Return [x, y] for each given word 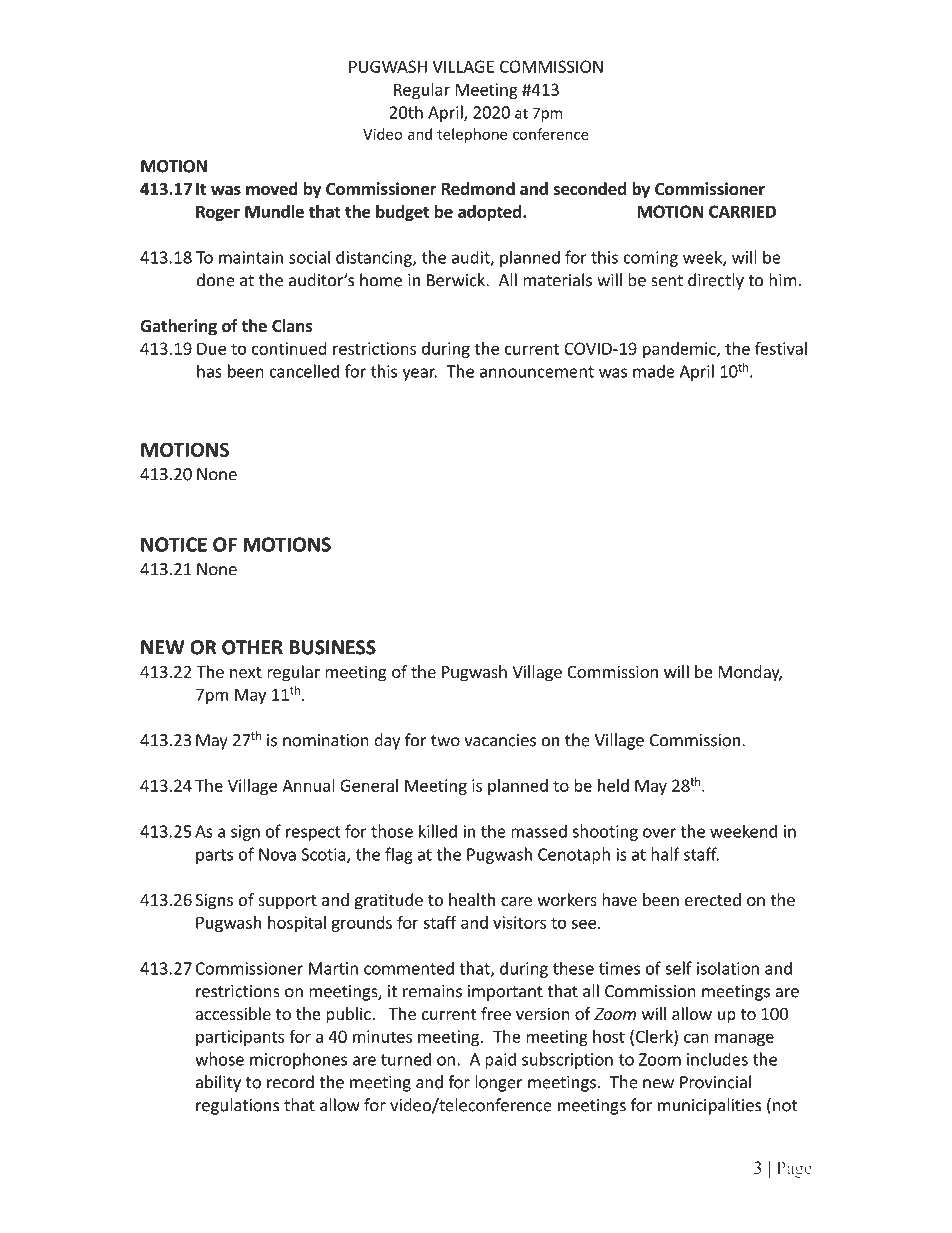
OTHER [252, 647]
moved [272, 189]
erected [713, 899]
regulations [237, 1106]
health [472, 899]
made [654, 371]
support [287, 902]
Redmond [478, 189]
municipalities [709, 1106]
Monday [750, 673]
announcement [537, 372]
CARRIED [742, 211]
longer [499, 1083]
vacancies [500, 740]
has [209, 371]
